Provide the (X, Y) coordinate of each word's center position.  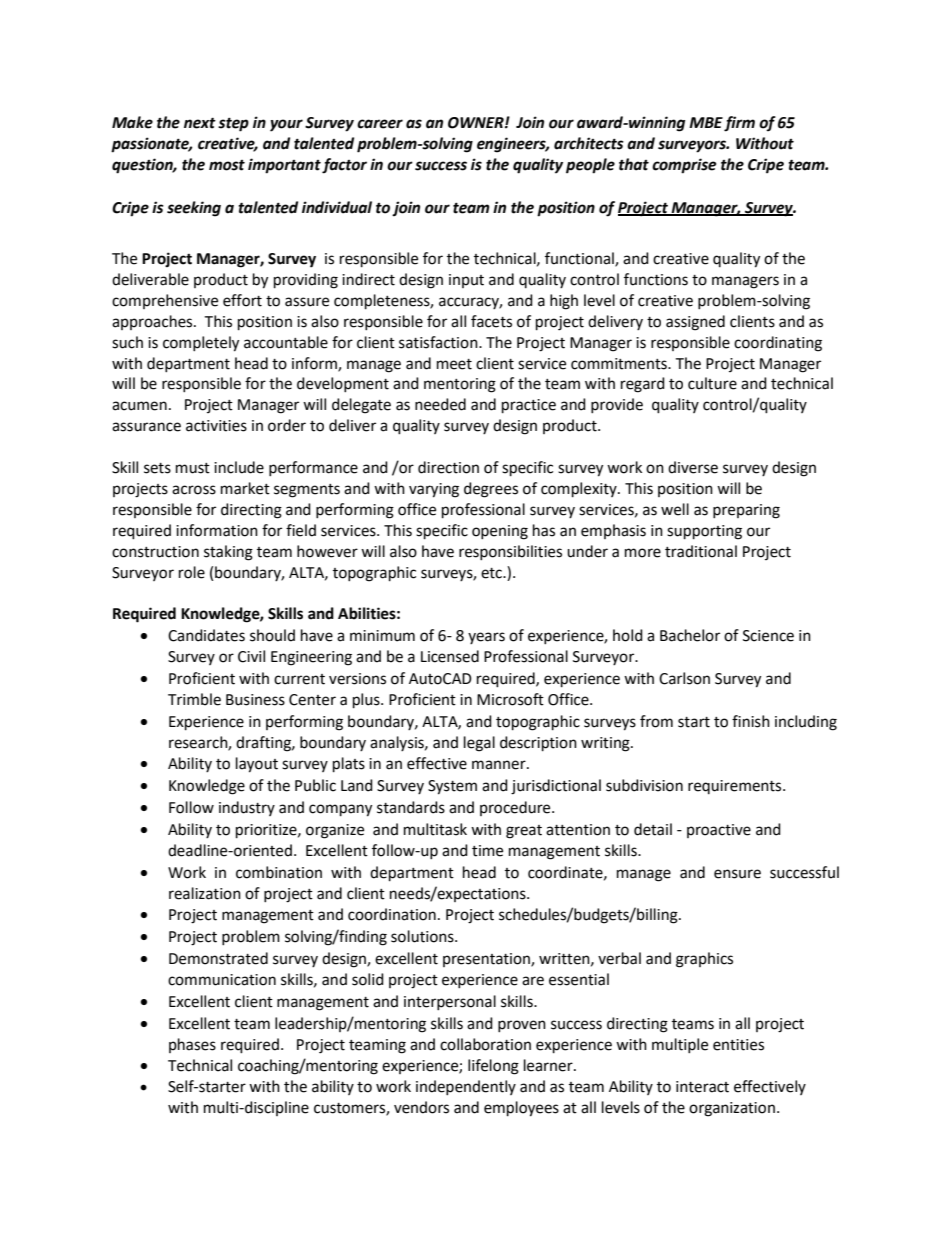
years (486, 638)
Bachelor (690, 635)
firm (739, 124)
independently (466, 1087)
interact (702, 1087)
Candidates (206, 635)
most (227, 165)
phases (192, 1045)
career (380, 124)
